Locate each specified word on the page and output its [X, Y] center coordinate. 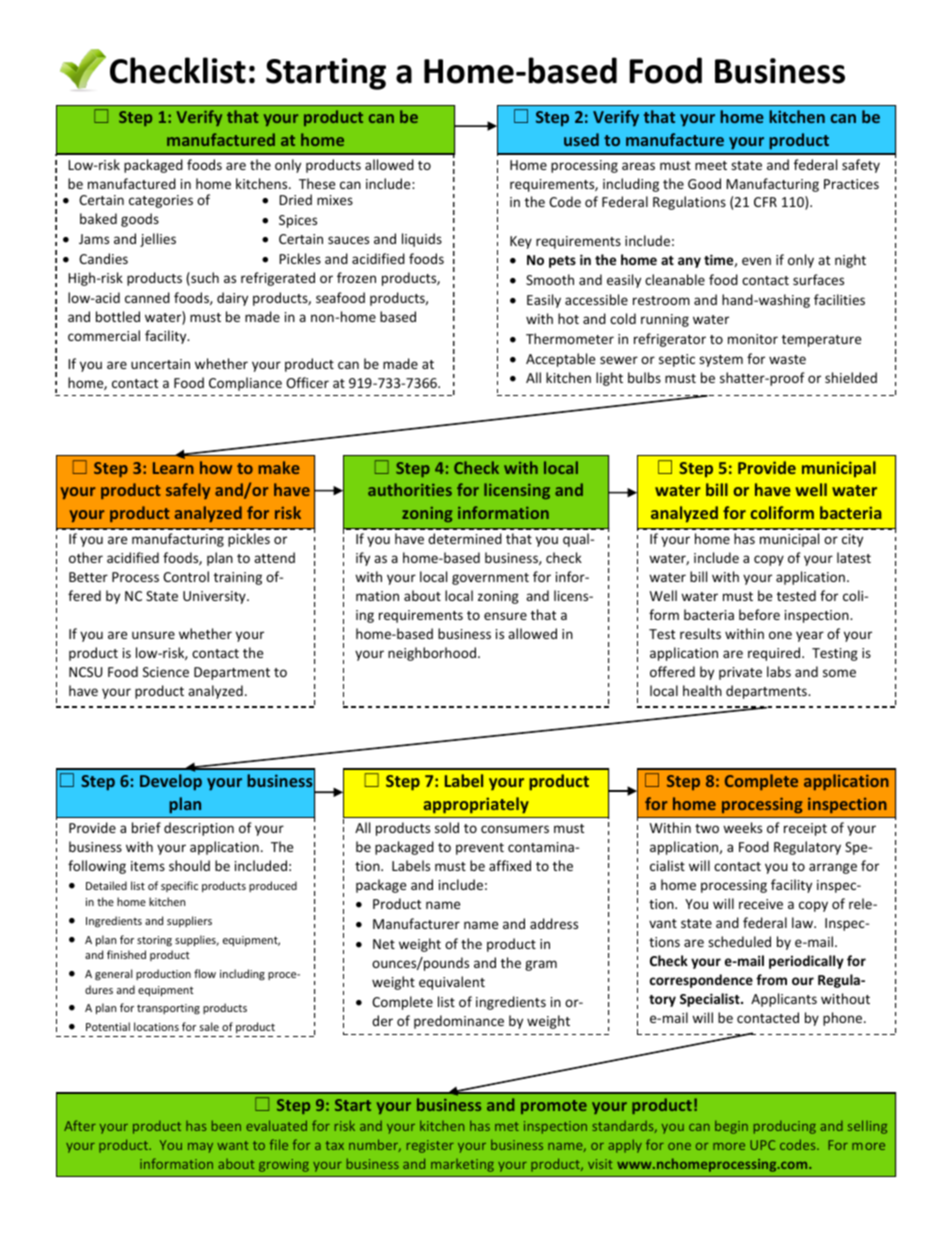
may [200, 1148]
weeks [742, 827]
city [852, 540]
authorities [410, 489]
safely [188, 491]
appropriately [476, 805]
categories [161, 201]
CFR [765, 202]
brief [146, 827]
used [581, 139]
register [430, 1146]
